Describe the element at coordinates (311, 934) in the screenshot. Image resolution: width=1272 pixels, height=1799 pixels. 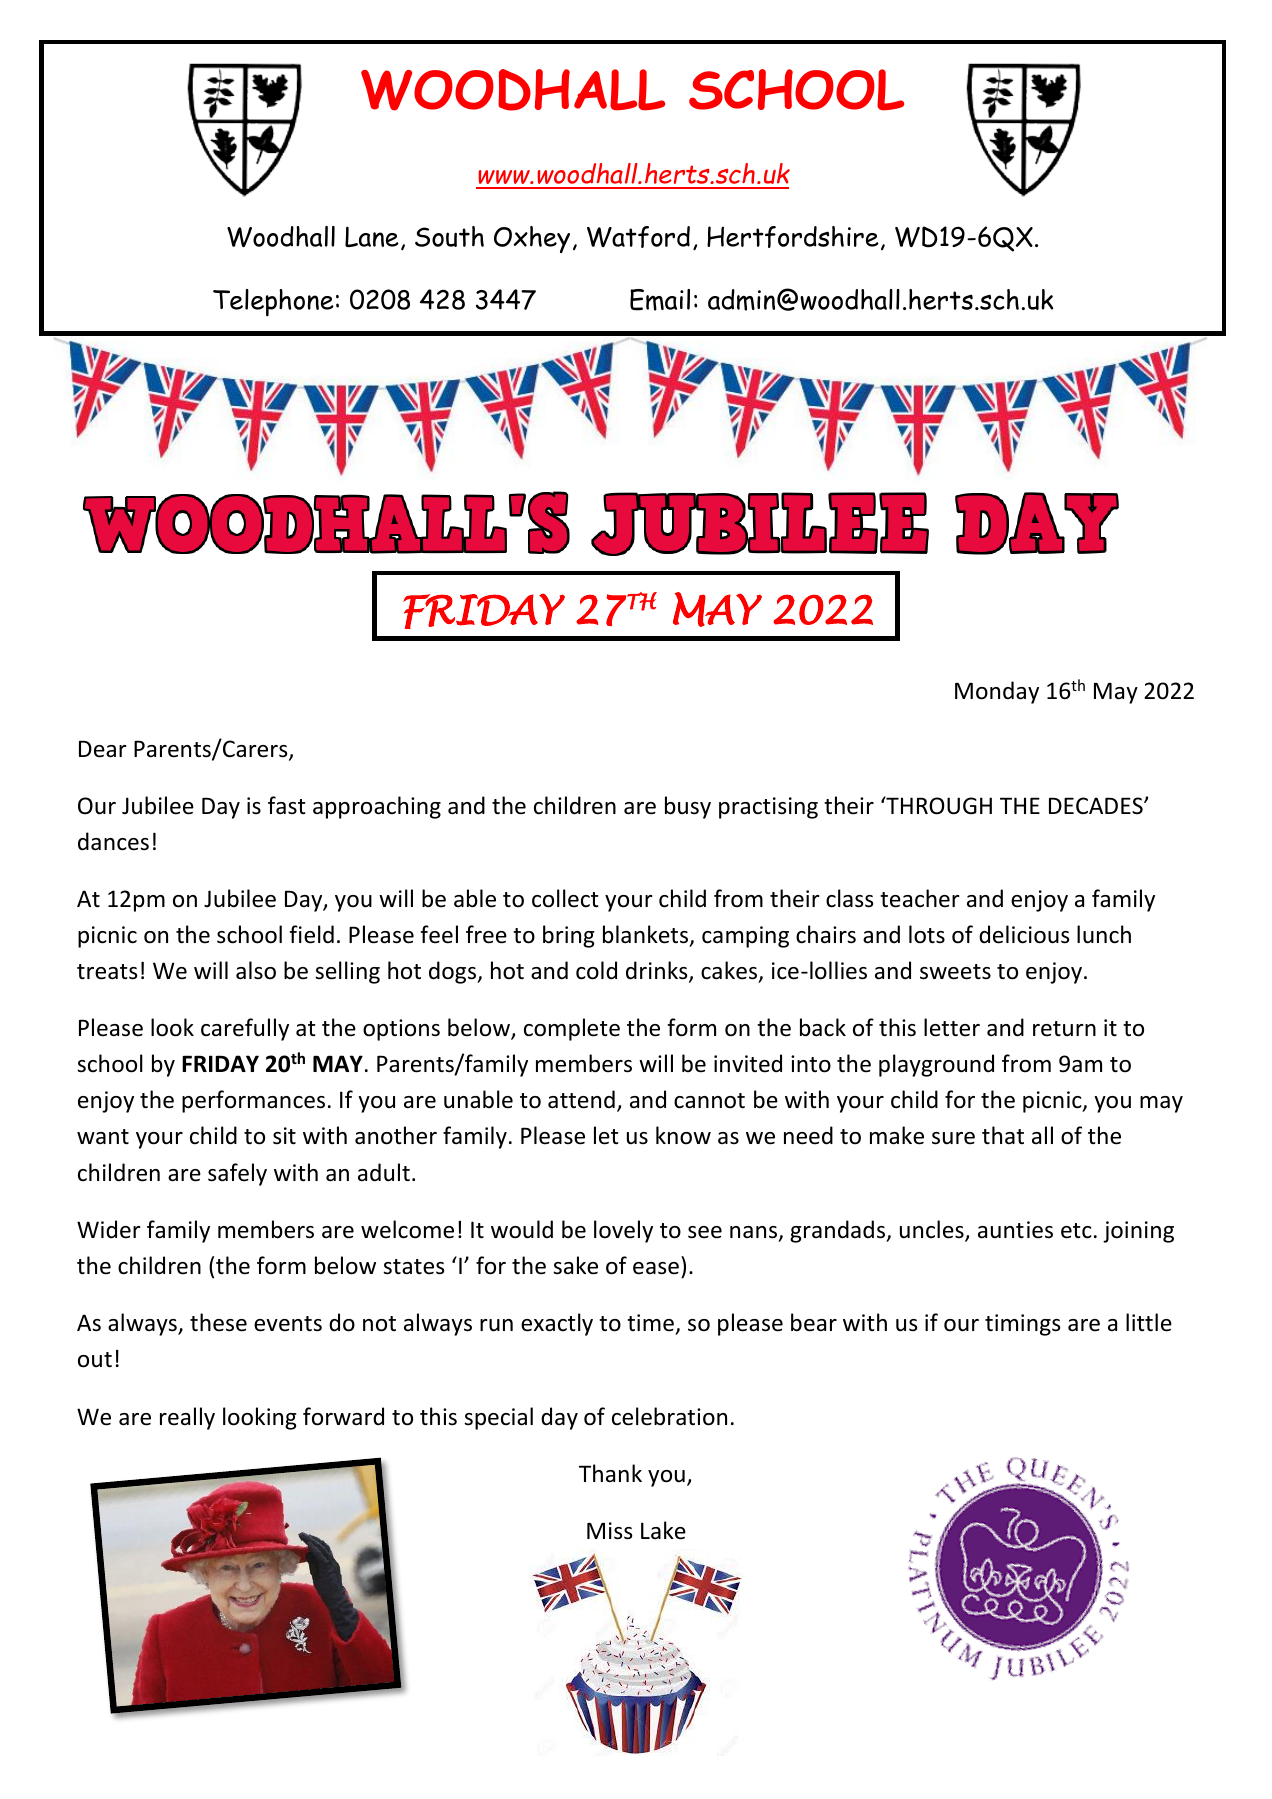
I see `field` at that location.
